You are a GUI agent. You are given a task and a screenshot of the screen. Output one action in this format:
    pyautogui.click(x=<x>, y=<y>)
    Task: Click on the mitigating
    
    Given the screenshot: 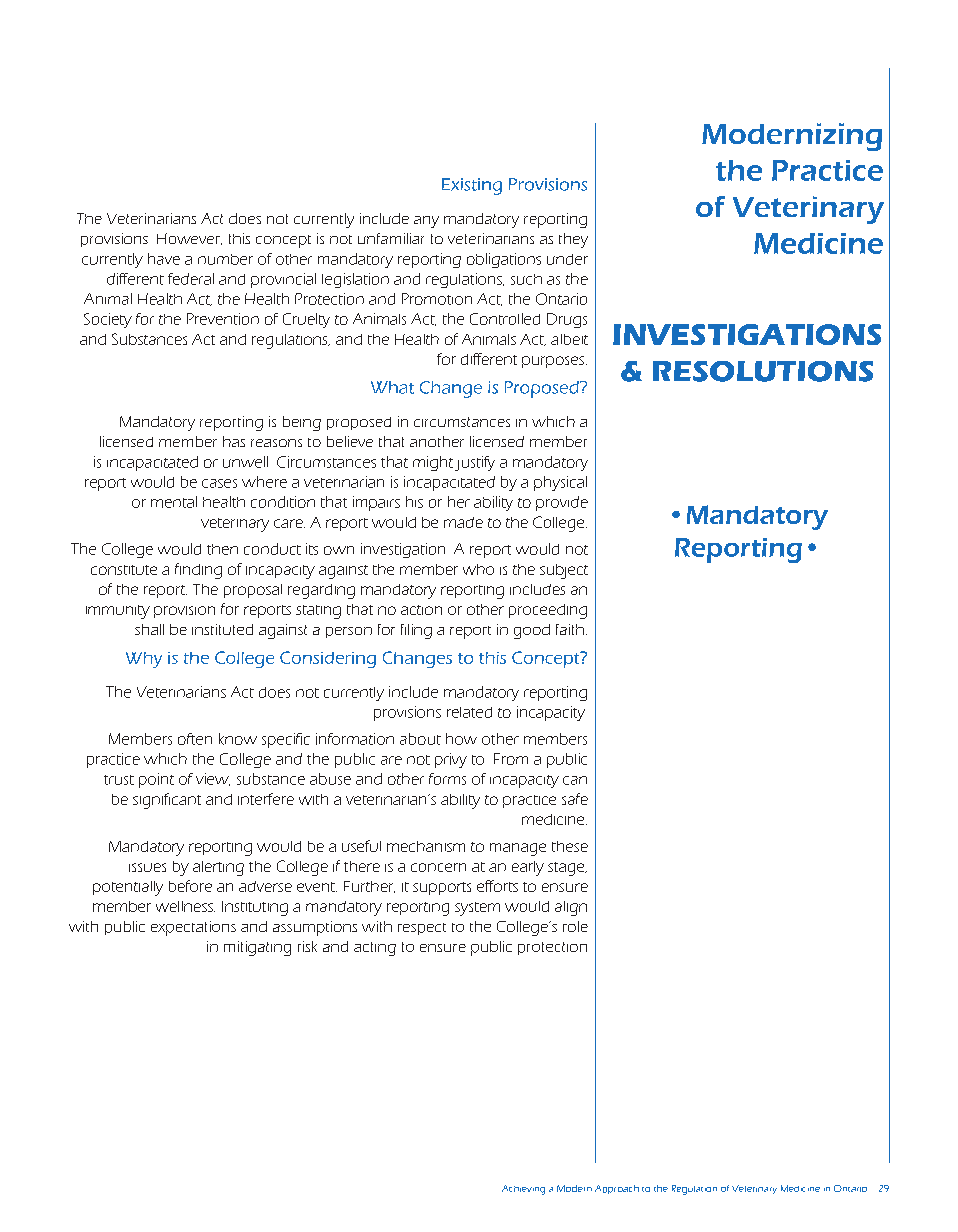 What is the action you would take?
    pyautogui.click(x=257, y=948)
